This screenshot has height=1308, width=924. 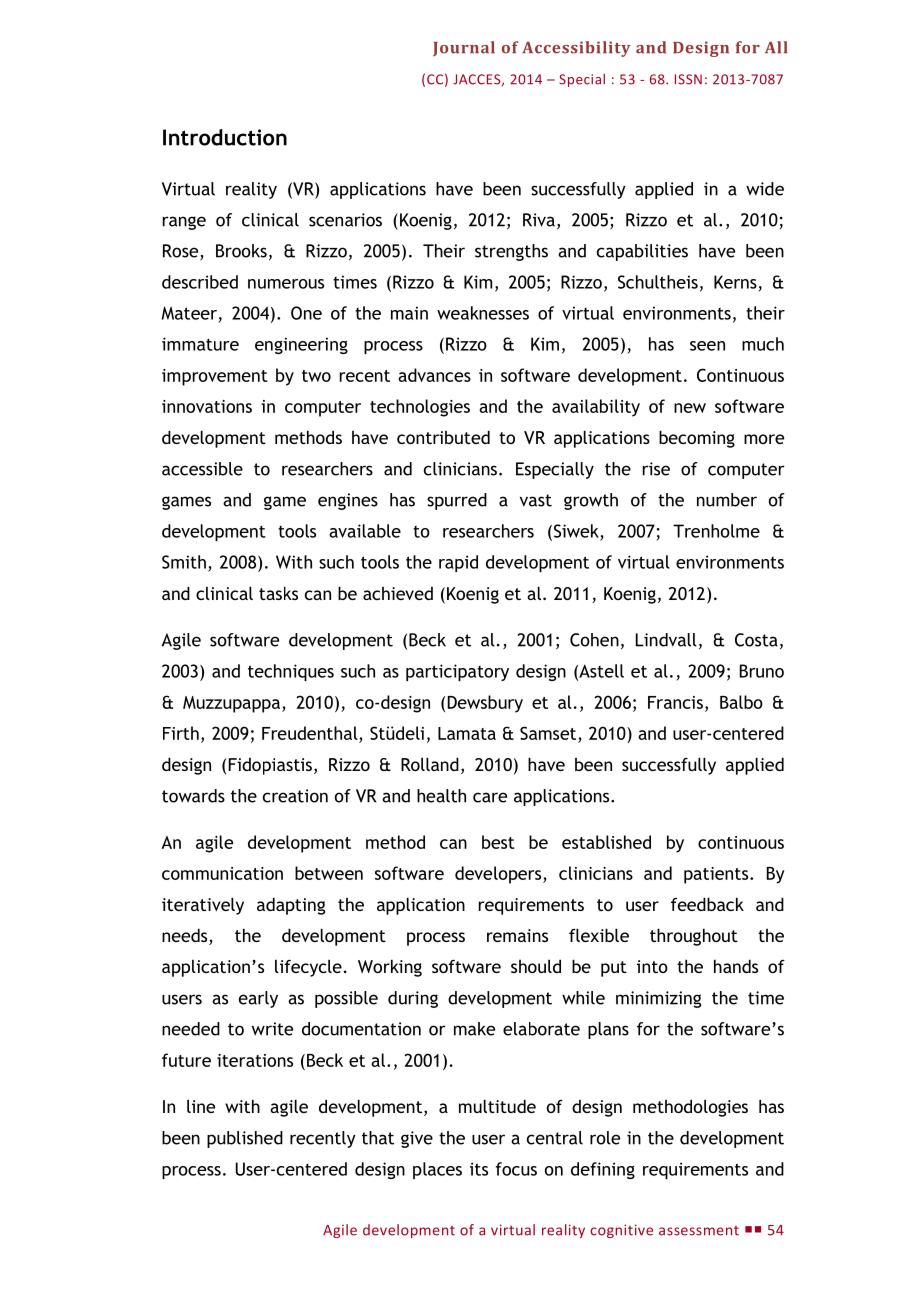 What do you see at coordinates (225, 137) in the screenshot?
I see `Introduction` at bounding box center [225, 137].
